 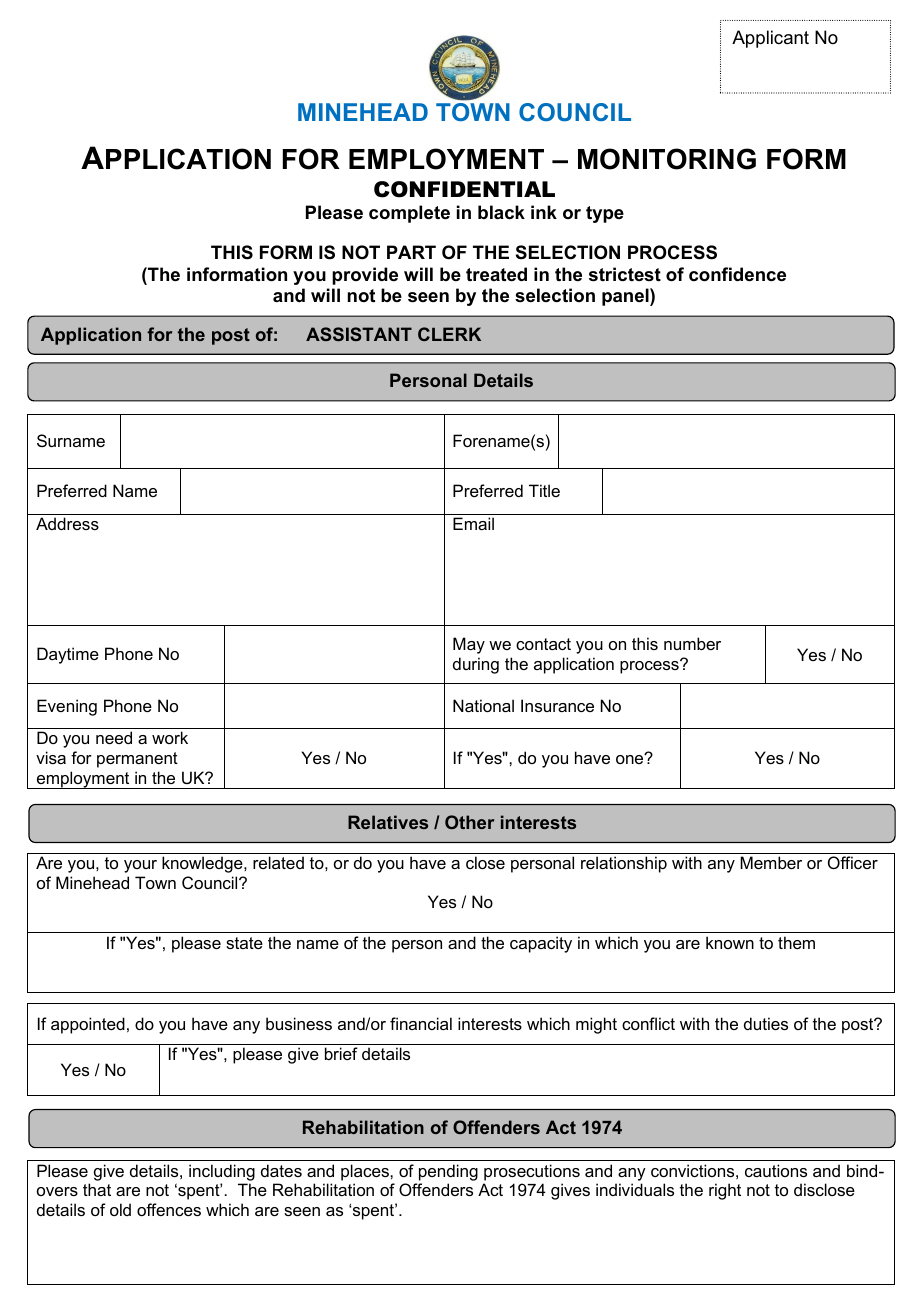 What do you see at coordinates (67, 523) in the screenshot?
I see `Address` at bounding box center [67, 523].
